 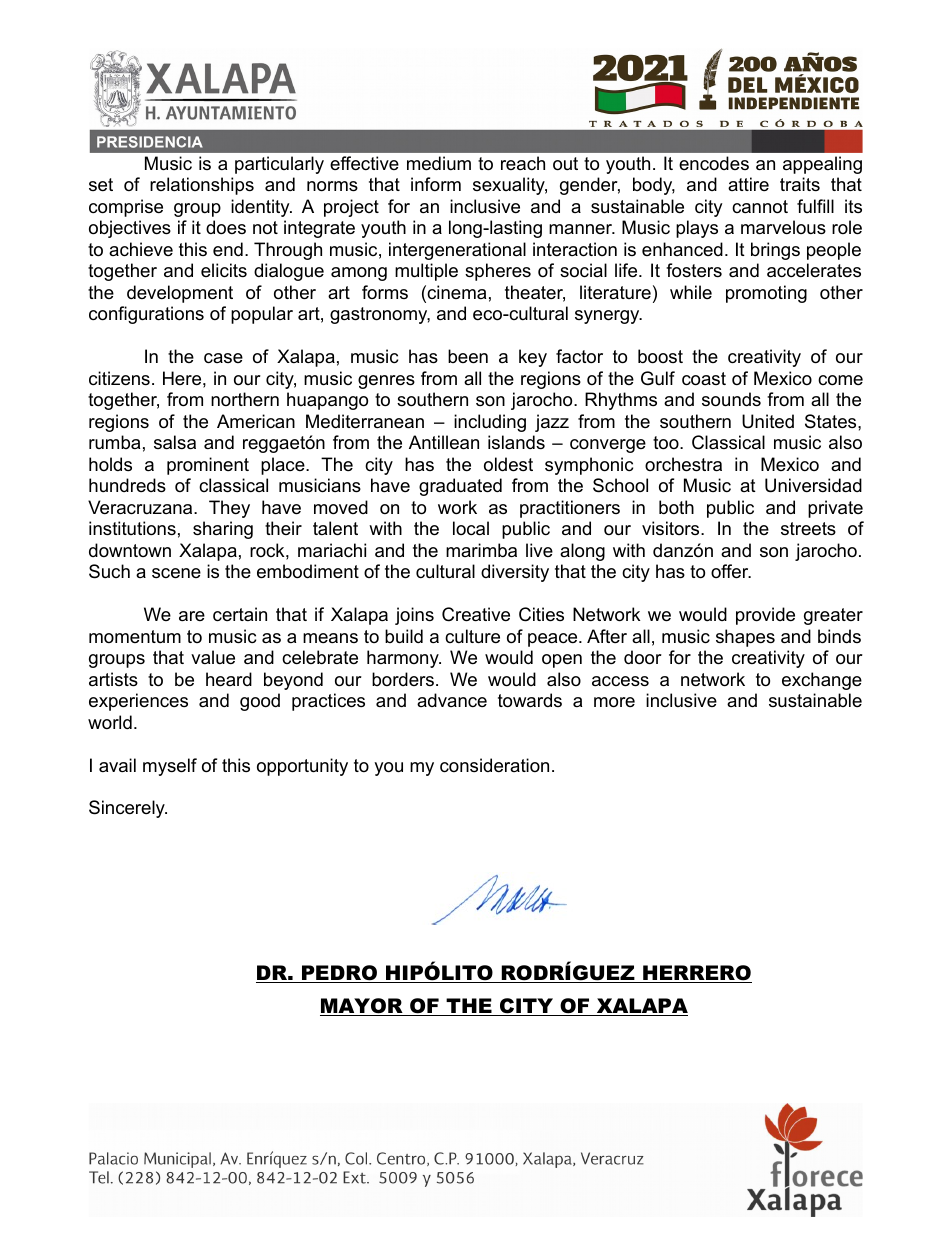 What do you see at coordinates (362, 1007) in the screenshot?
I see `MAYOR` at bounding box center [362, 1007].
